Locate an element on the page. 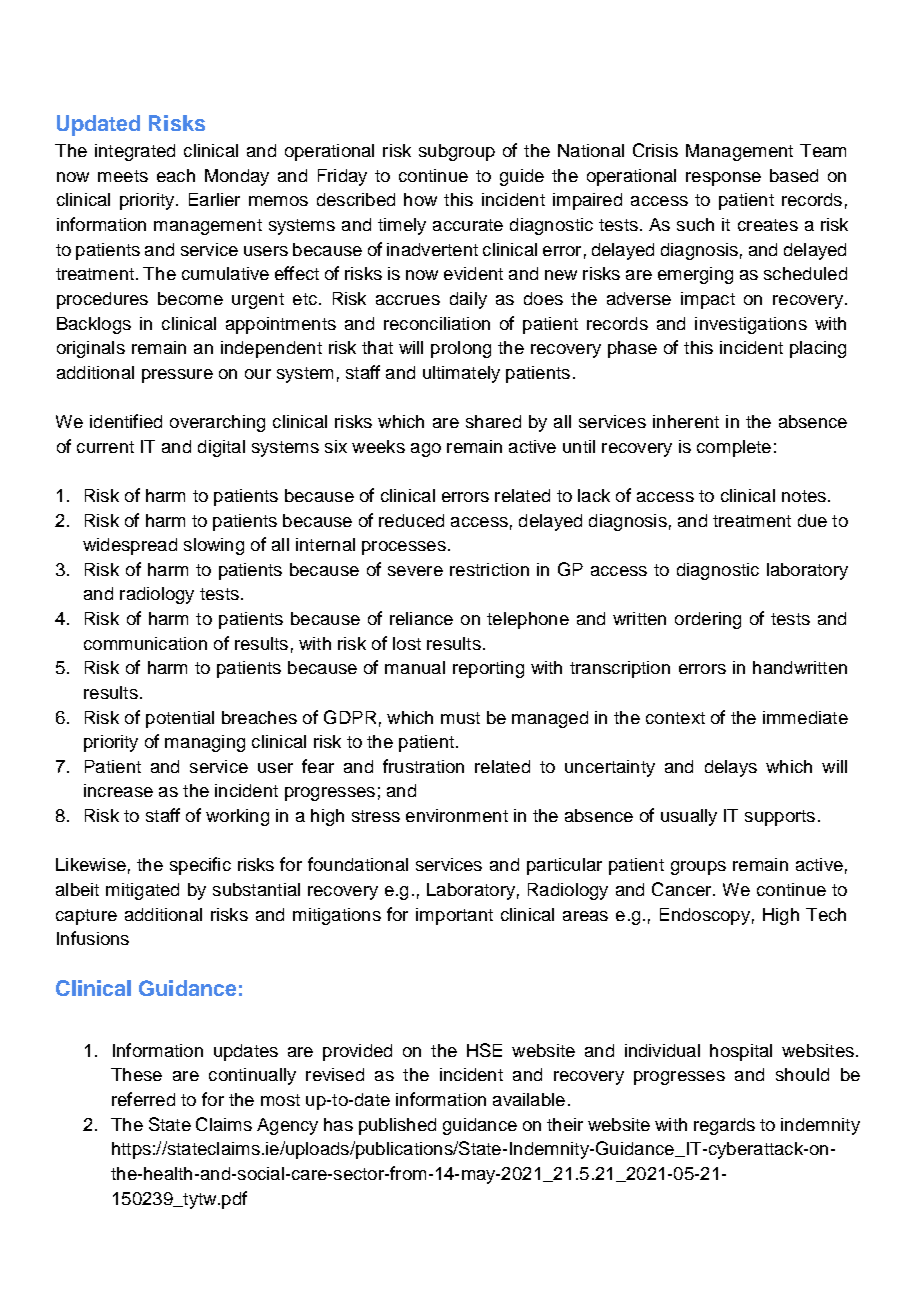 The image size is (924, 1307). meets is located at coordinates (123, 176).
